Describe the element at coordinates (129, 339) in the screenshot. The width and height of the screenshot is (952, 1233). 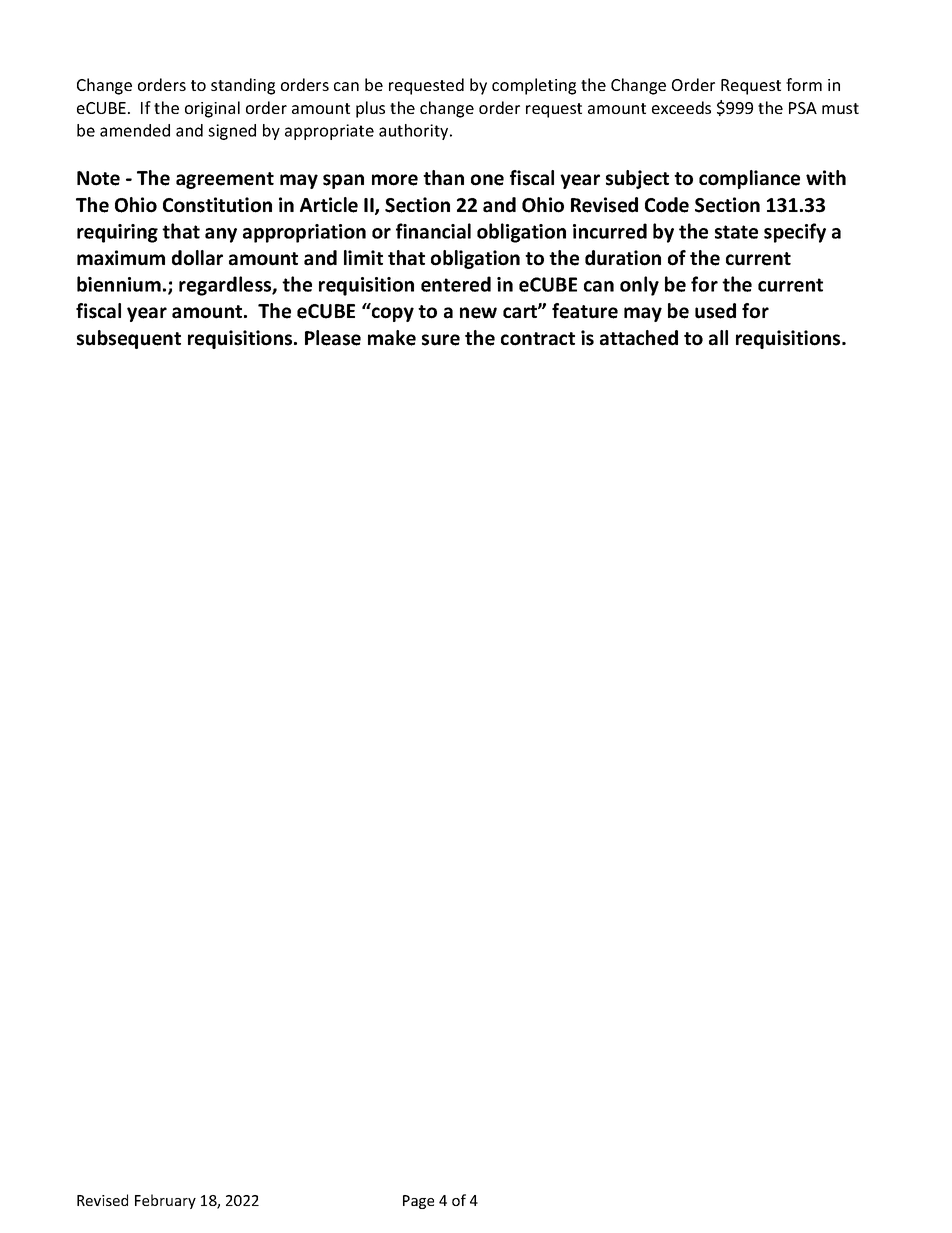
I see `subsequent` at that location.
